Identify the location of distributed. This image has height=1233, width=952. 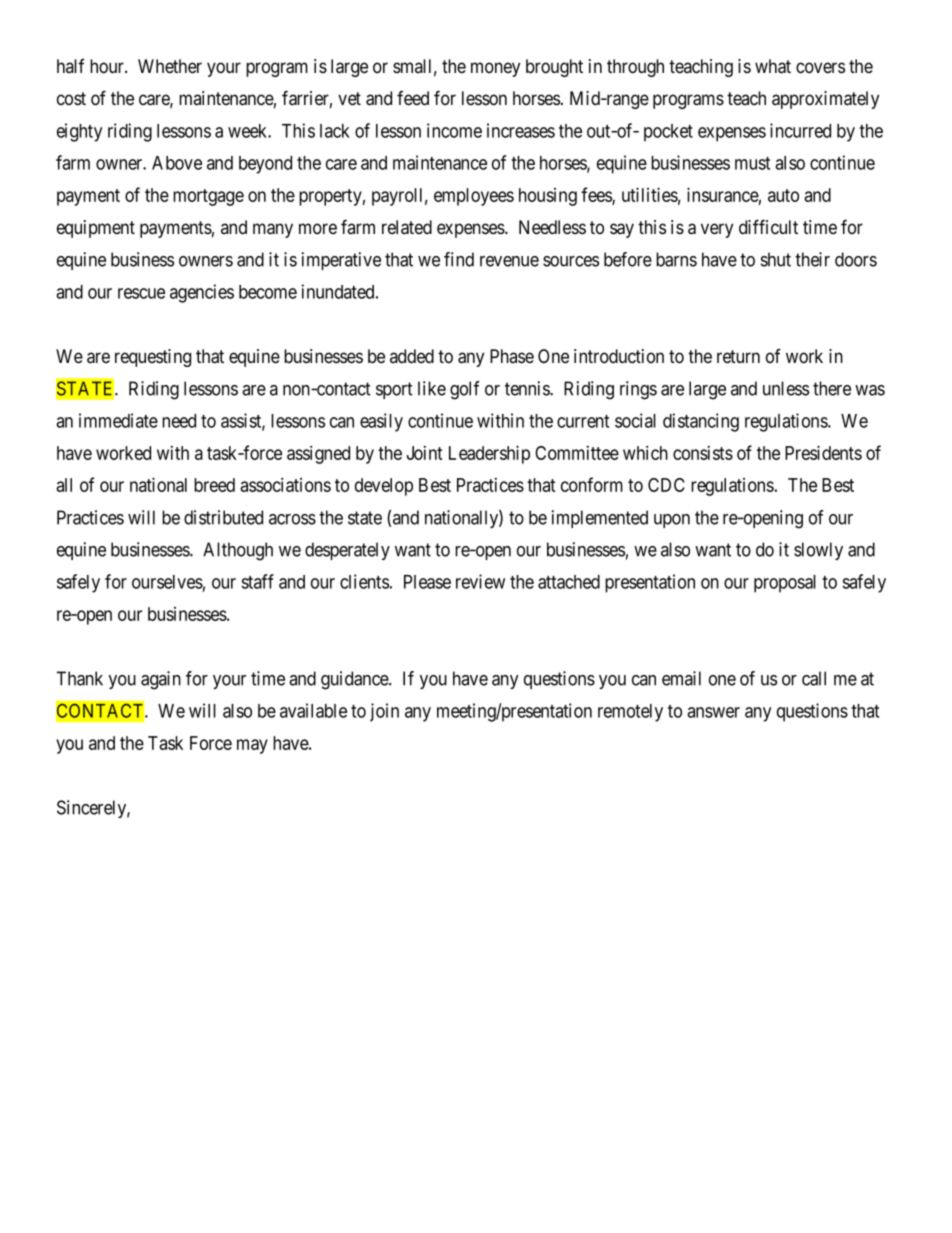
(223, 517).
